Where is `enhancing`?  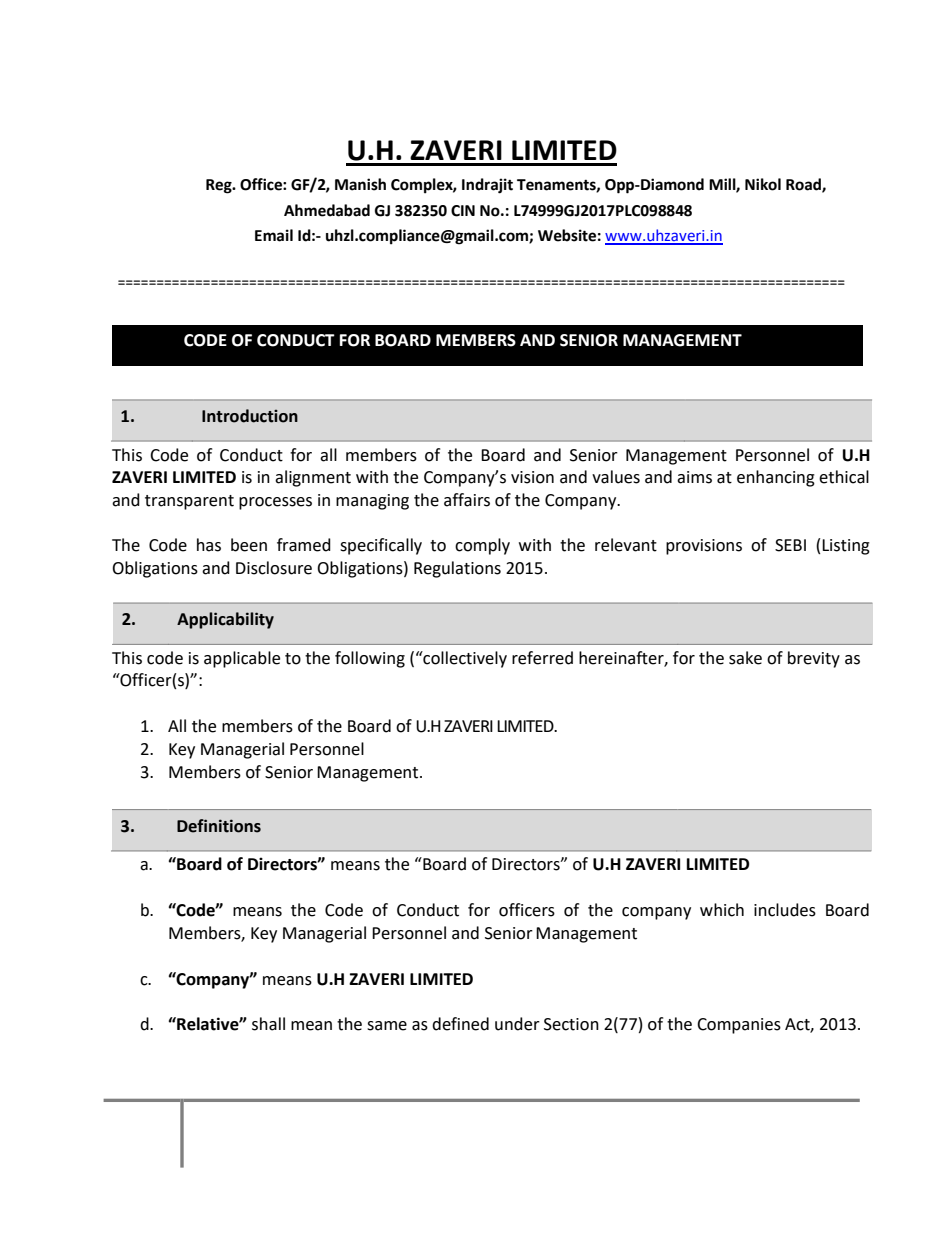 enhancing is located at coordinates (776, 478).
